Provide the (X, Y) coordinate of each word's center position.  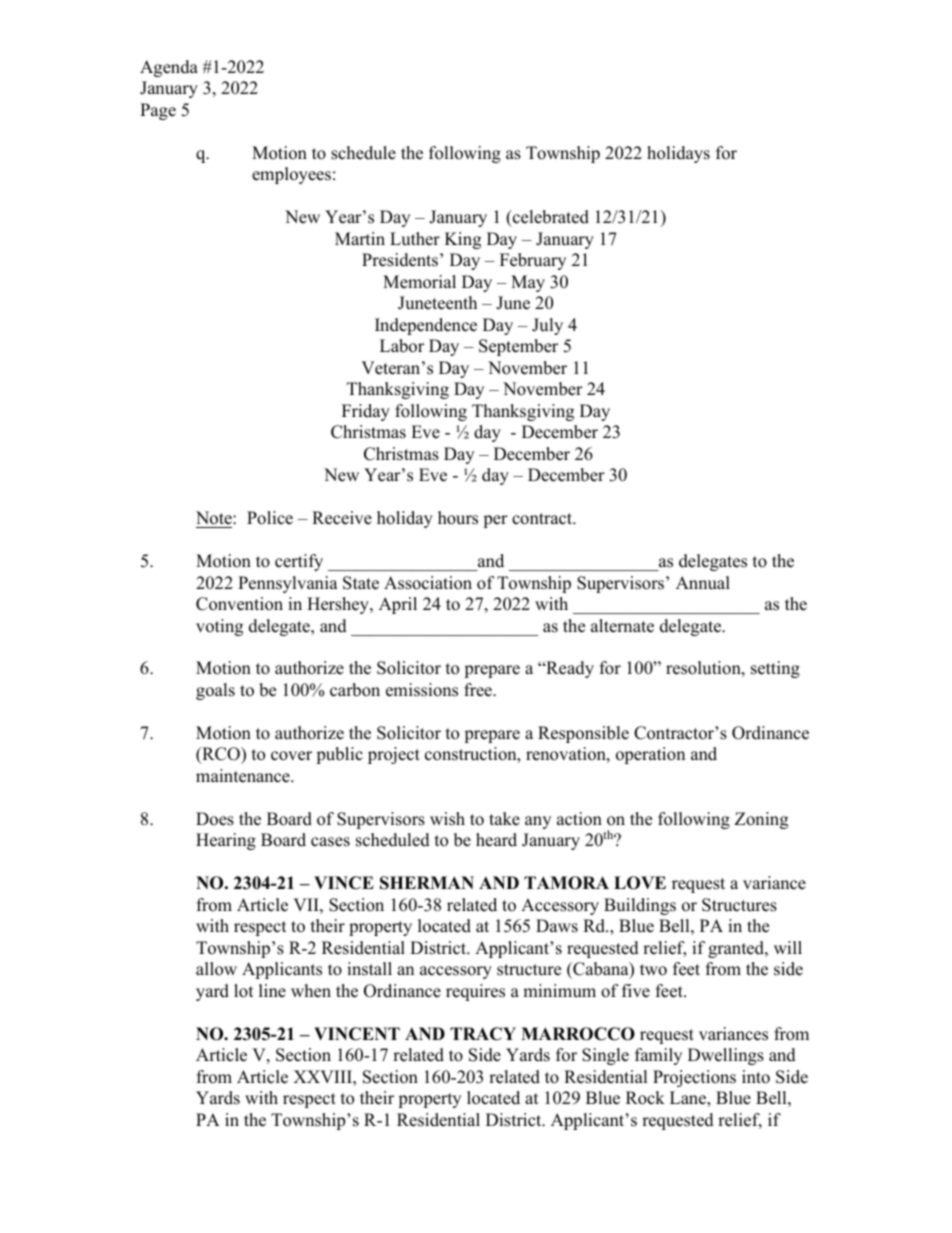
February (533, 261)
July (547, 326)
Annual (703, 583)
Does (215, 819)
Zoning (761, 820)
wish (447, 819)
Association (428, 583)
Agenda (169, 68)
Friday (366, 412)
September (518, 347)
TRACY (483, 1034)
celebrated (550, 218)
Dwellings (726, 1056)
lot (244, 991)
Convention (239, 604)
